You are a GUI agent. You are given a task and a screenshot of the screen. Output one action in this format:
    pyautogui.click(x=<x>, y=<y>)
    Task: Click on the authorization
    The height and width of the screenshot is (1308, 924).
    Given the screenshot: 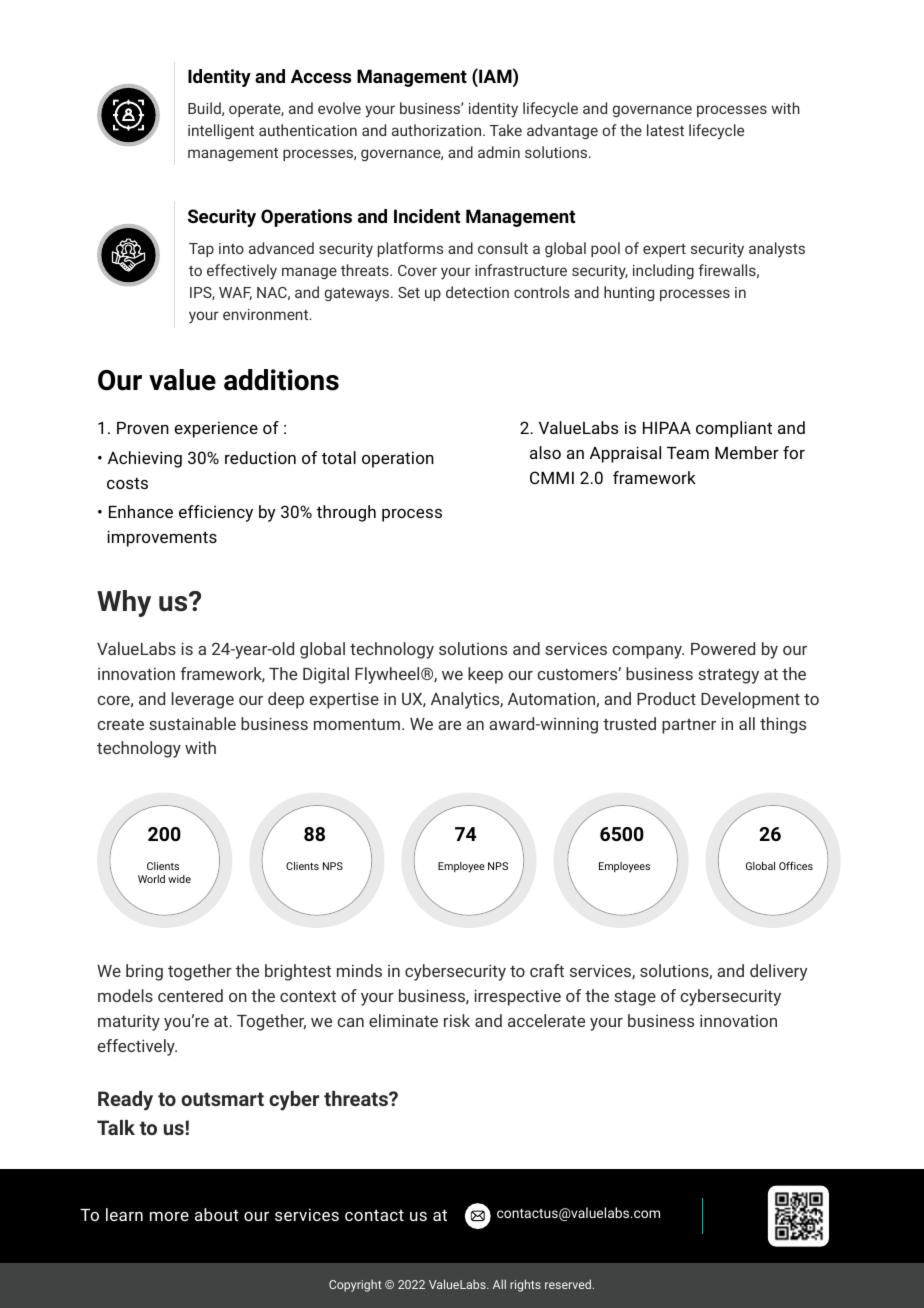 What is the action you would take?
    pyautogui.click(x=438, y=130)
